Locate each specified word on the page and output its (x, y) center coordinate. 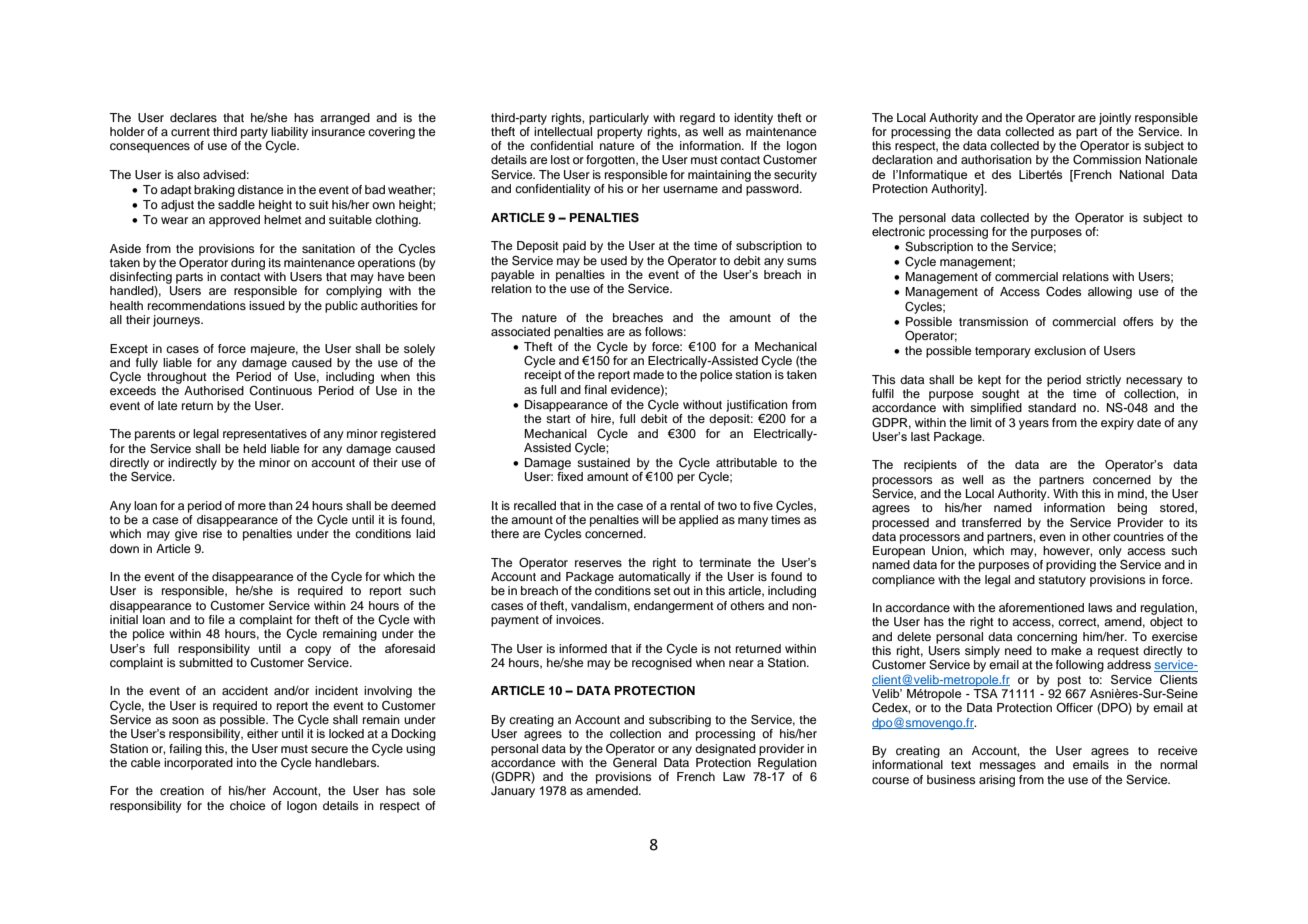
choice (248, 805)
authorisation (996, 159)
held (254, 448)
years (1034, 425)
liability (289, 133)
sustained (603, 462)
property (620, 133)
